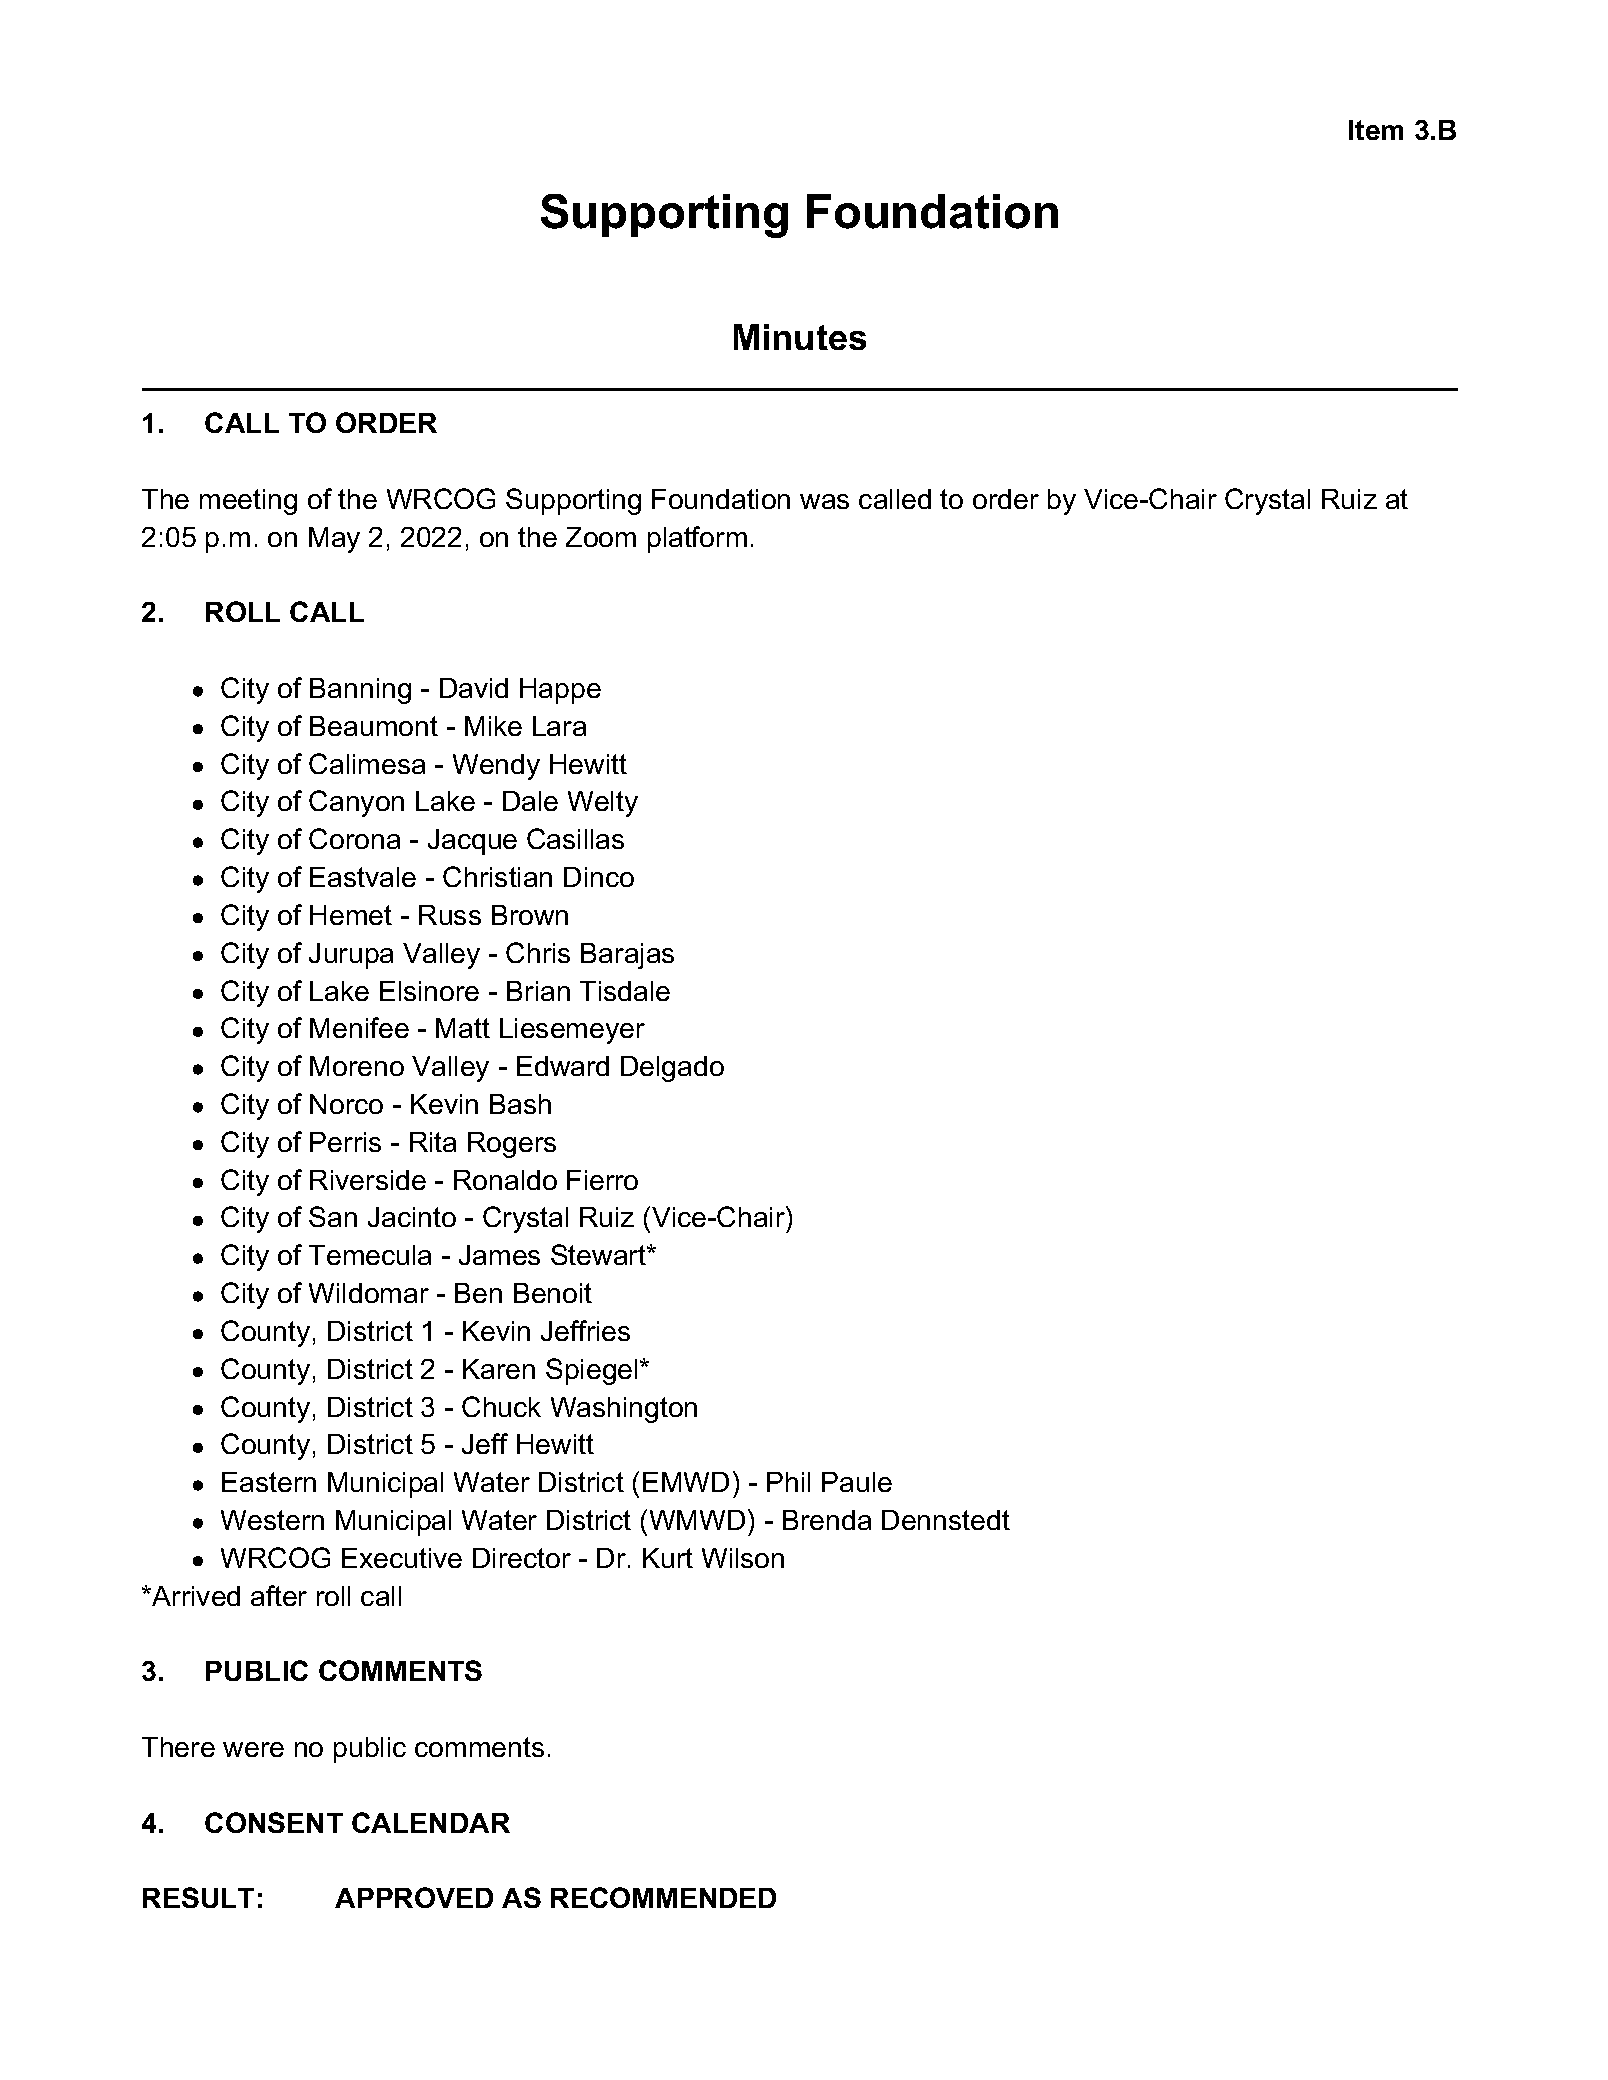  What do you see at coordinates (274, 1822) in the screenshot?
I see `CONSENT` at bounding box center [274, 1822].
